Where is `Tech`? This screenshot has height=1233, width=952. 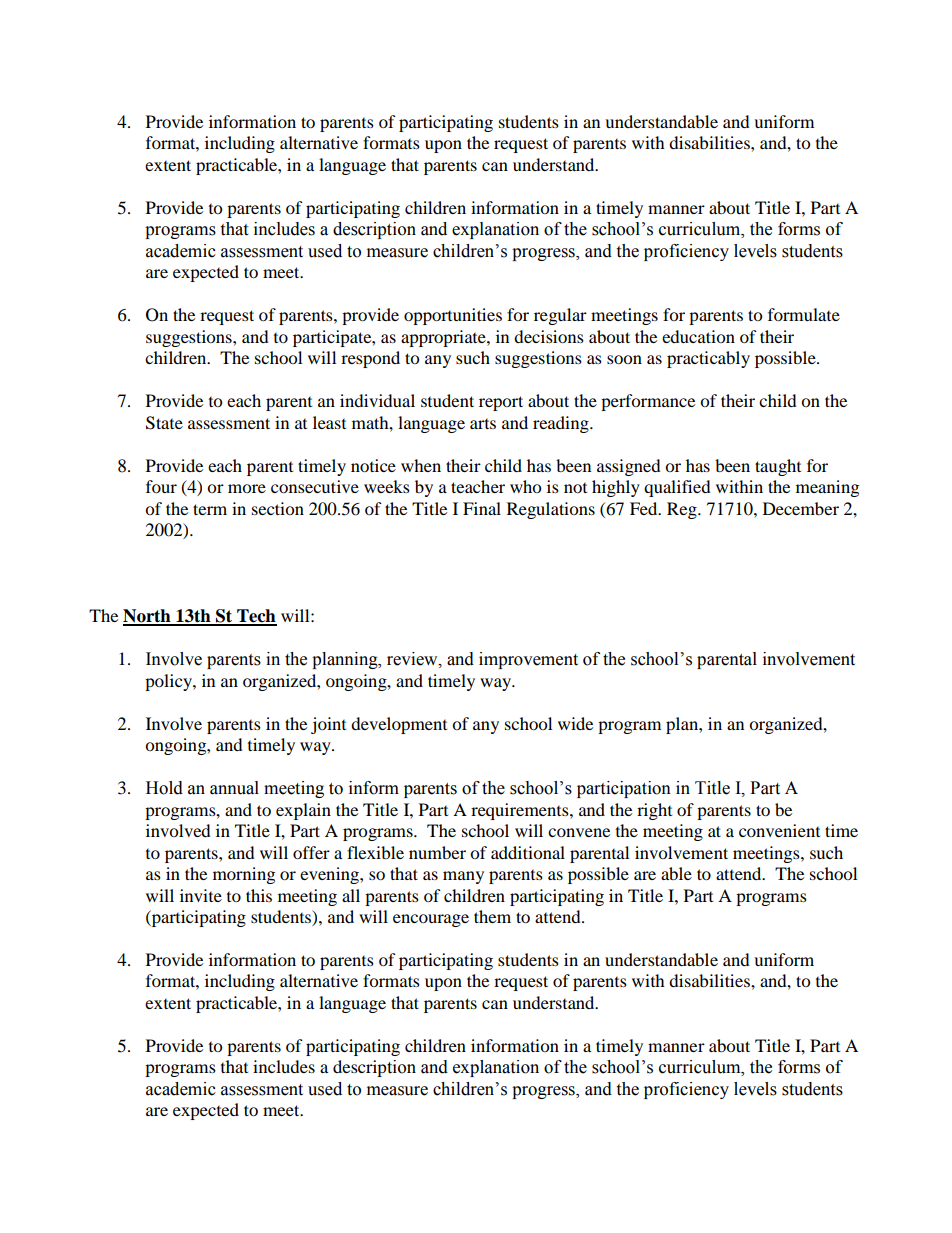
Tech is located at coordinates (256, 617).
